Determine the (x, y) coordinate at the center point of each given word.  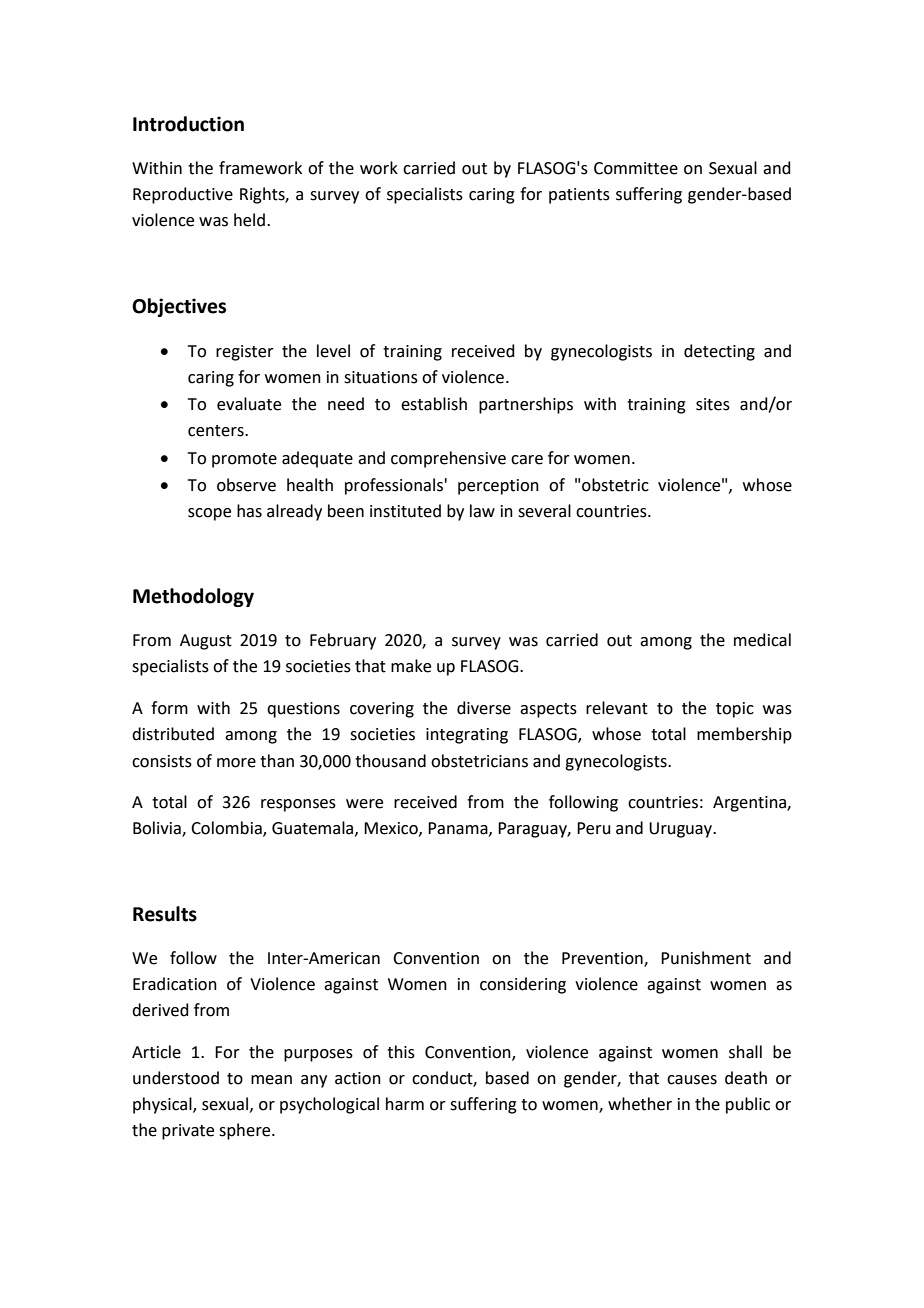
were (364, 804)
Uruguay (682, 830)
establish (434, 404)
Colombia (227, 829)
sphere (246, 1131)
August (206, 642)
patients (579, 196)
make (411, 666)
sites (713, 404)
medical (762, 640)
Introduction (188, 124)
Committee (636, 168)
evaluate (249, 404)
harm (405, 1104)
